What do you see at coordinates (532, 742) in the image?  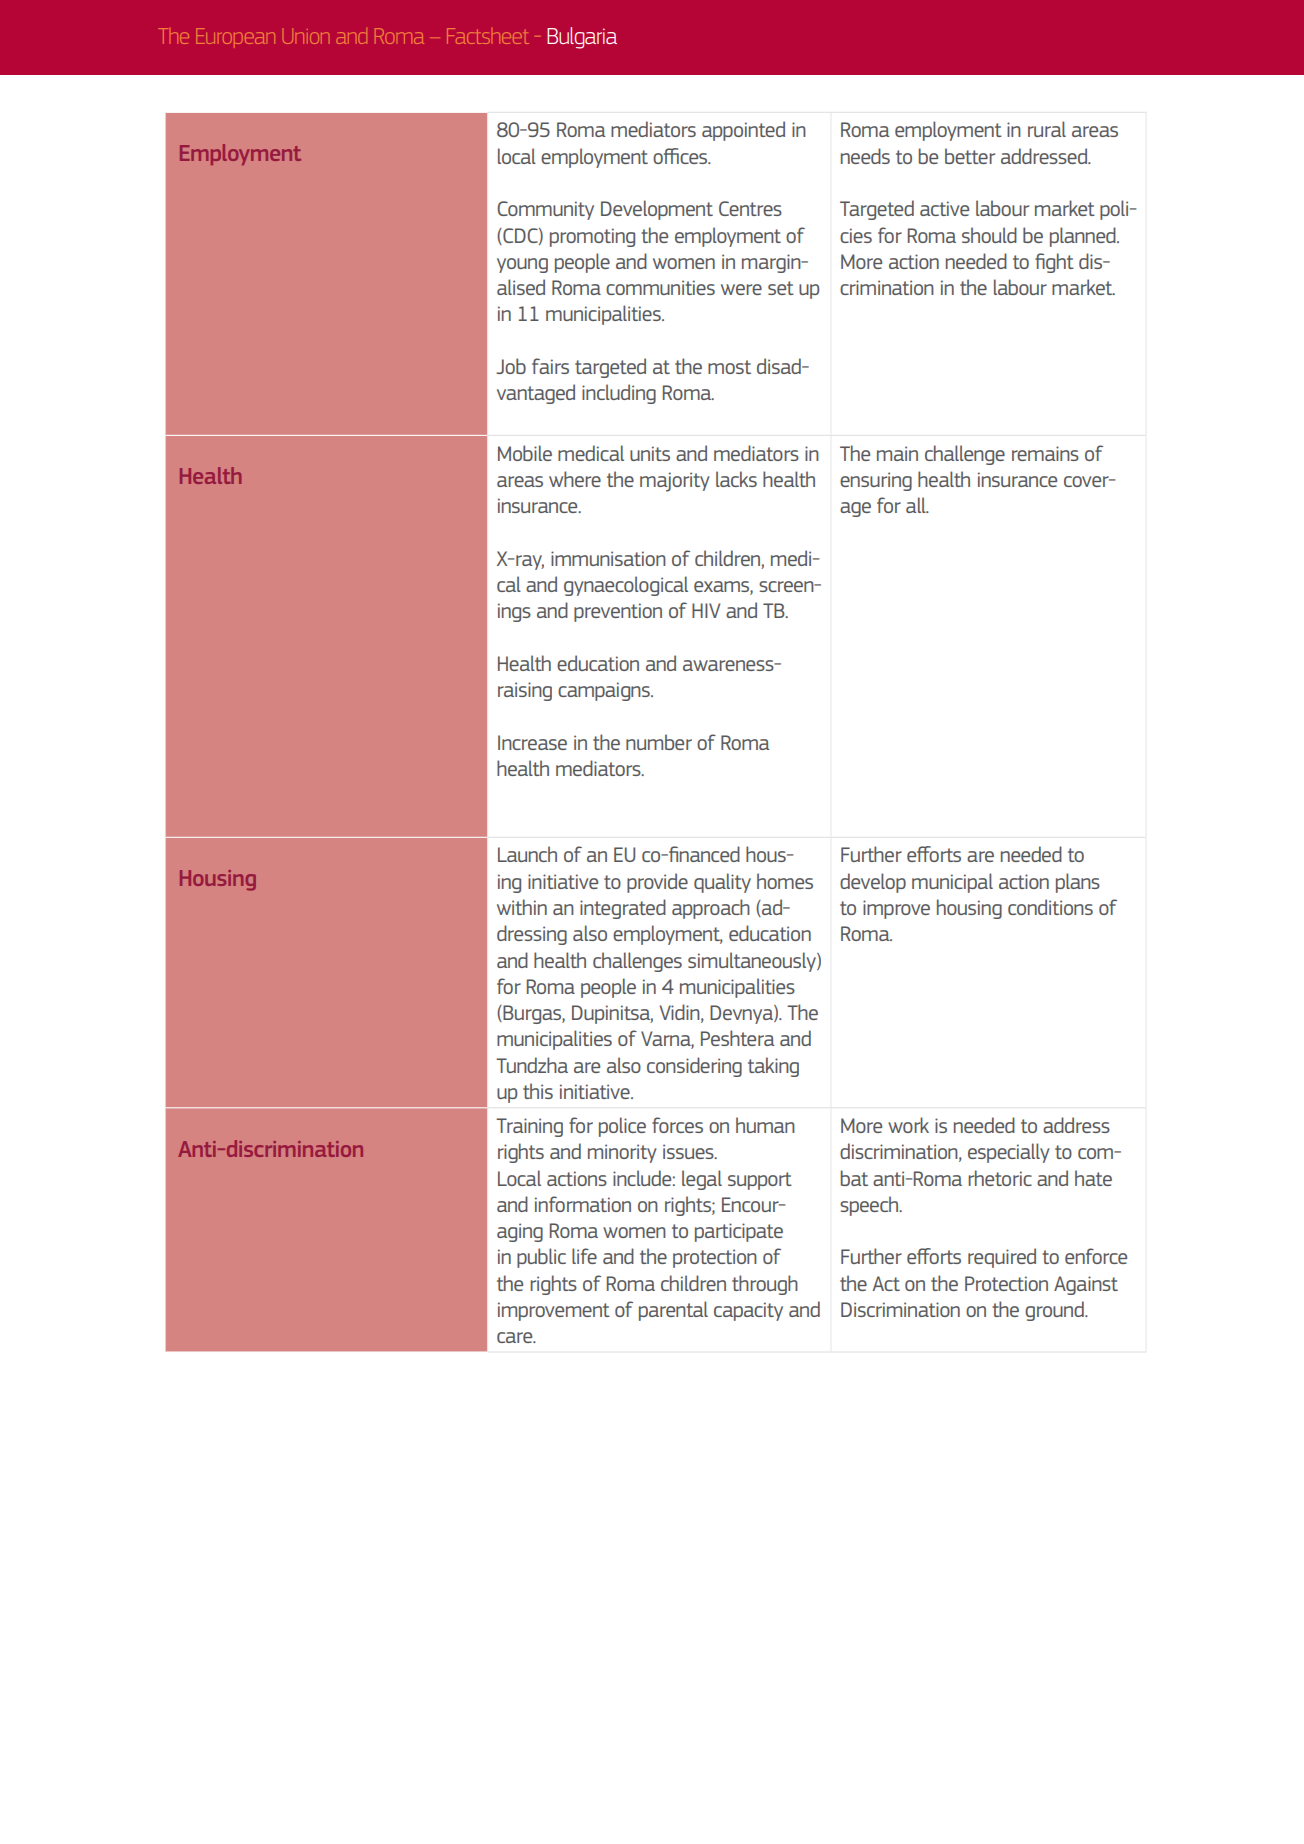 I see `Increase` at bounding box center [532, 742].
